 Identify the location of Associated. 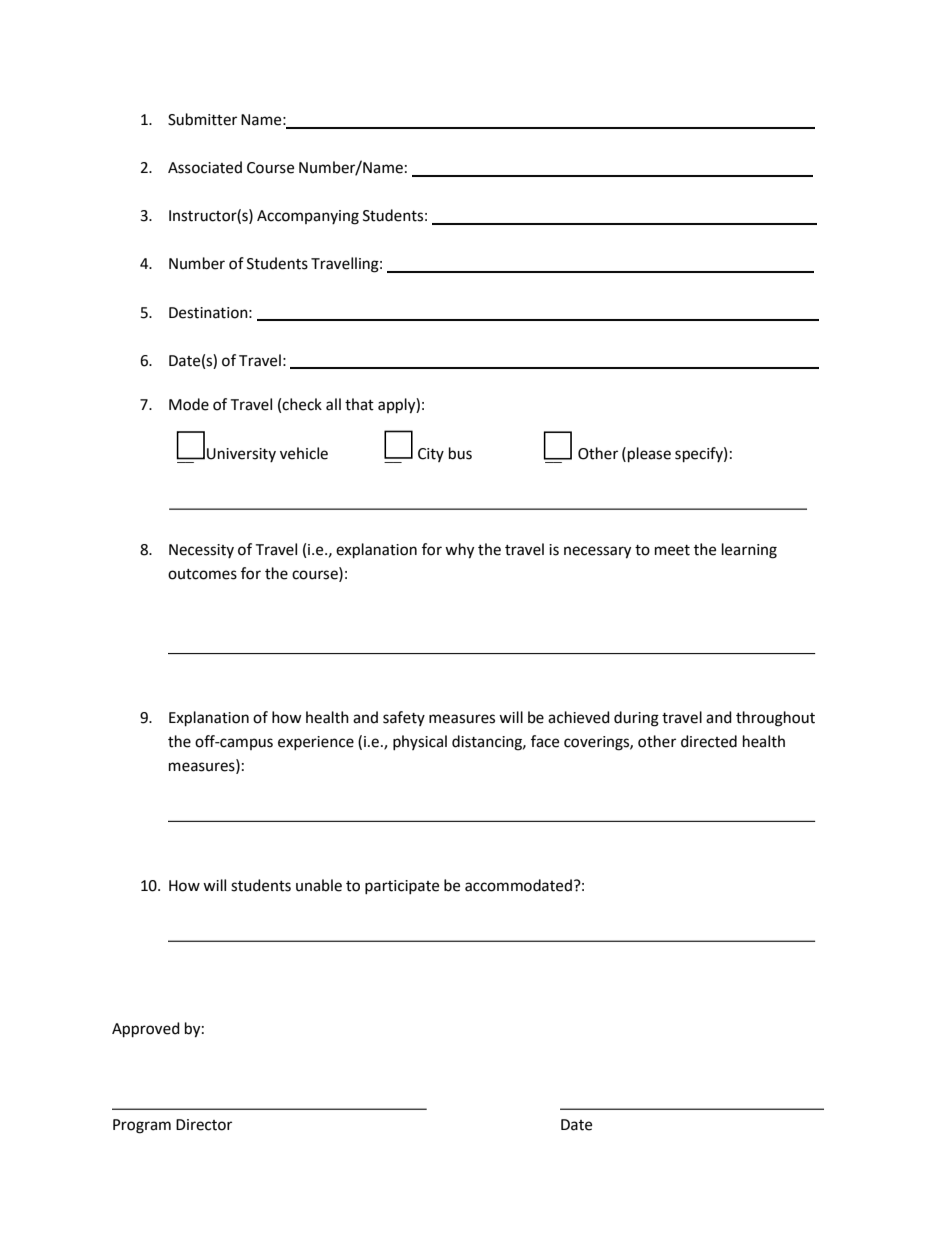
(205, 167).
